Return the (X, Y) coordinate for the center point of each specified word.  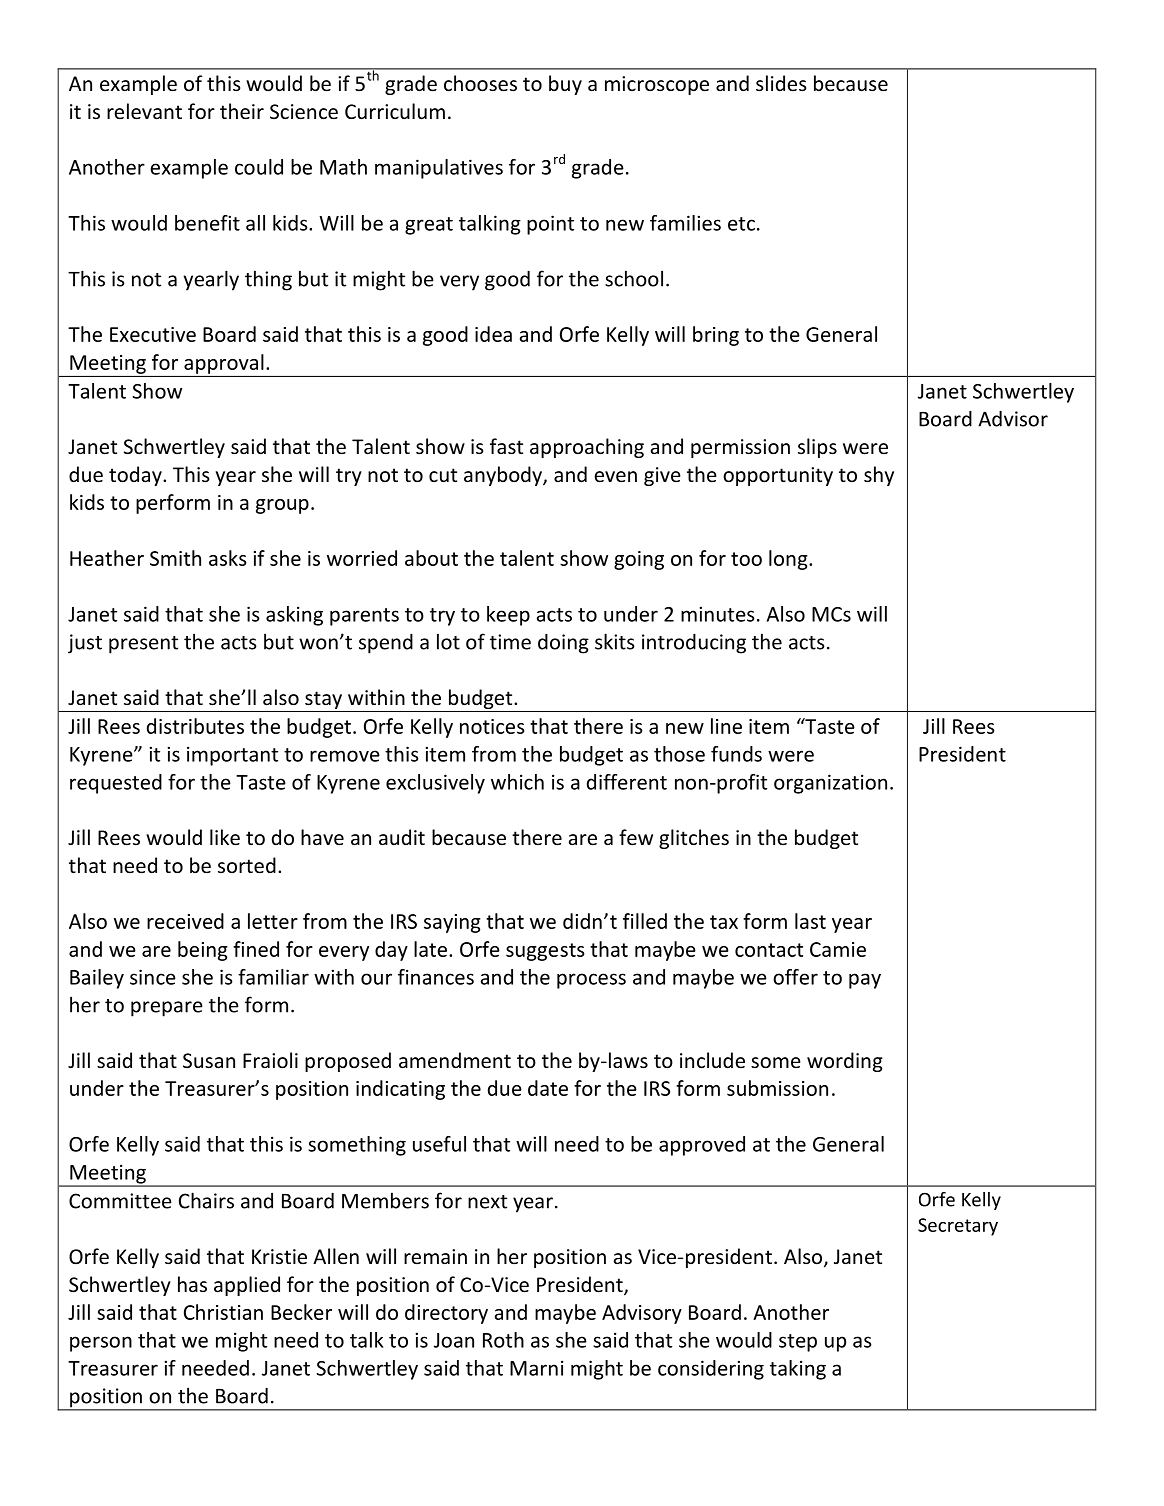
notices (492, 726)
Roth (503, 1340)
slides (781, 83)
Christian (223, 1312)
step (798, 1343)
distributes (195, 726)
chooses (480, 83)
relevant (144, 111)
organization (830, 784)
